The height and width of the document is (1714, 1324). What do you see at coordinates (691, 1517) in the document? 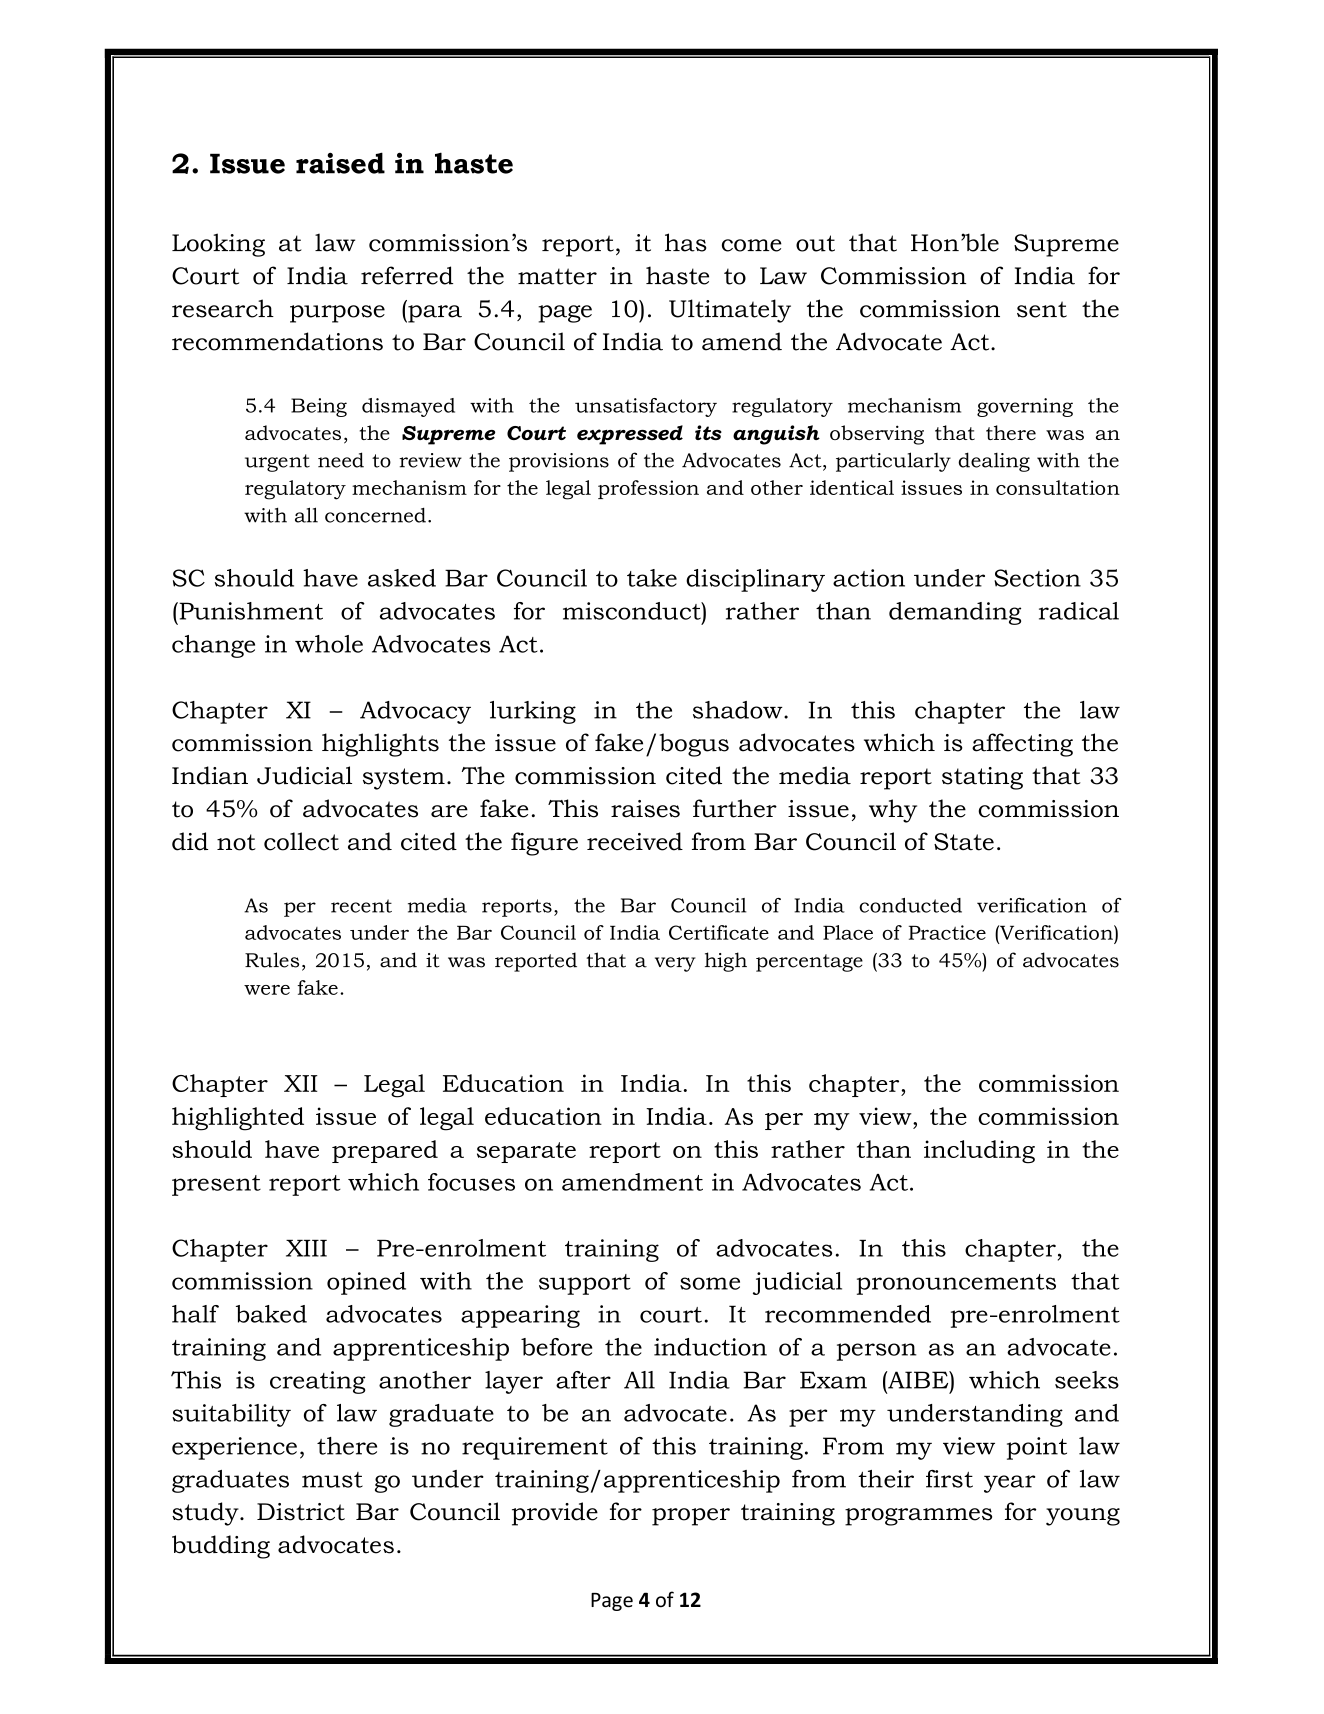
I see `proper` at bounding box center [691, 1517].
